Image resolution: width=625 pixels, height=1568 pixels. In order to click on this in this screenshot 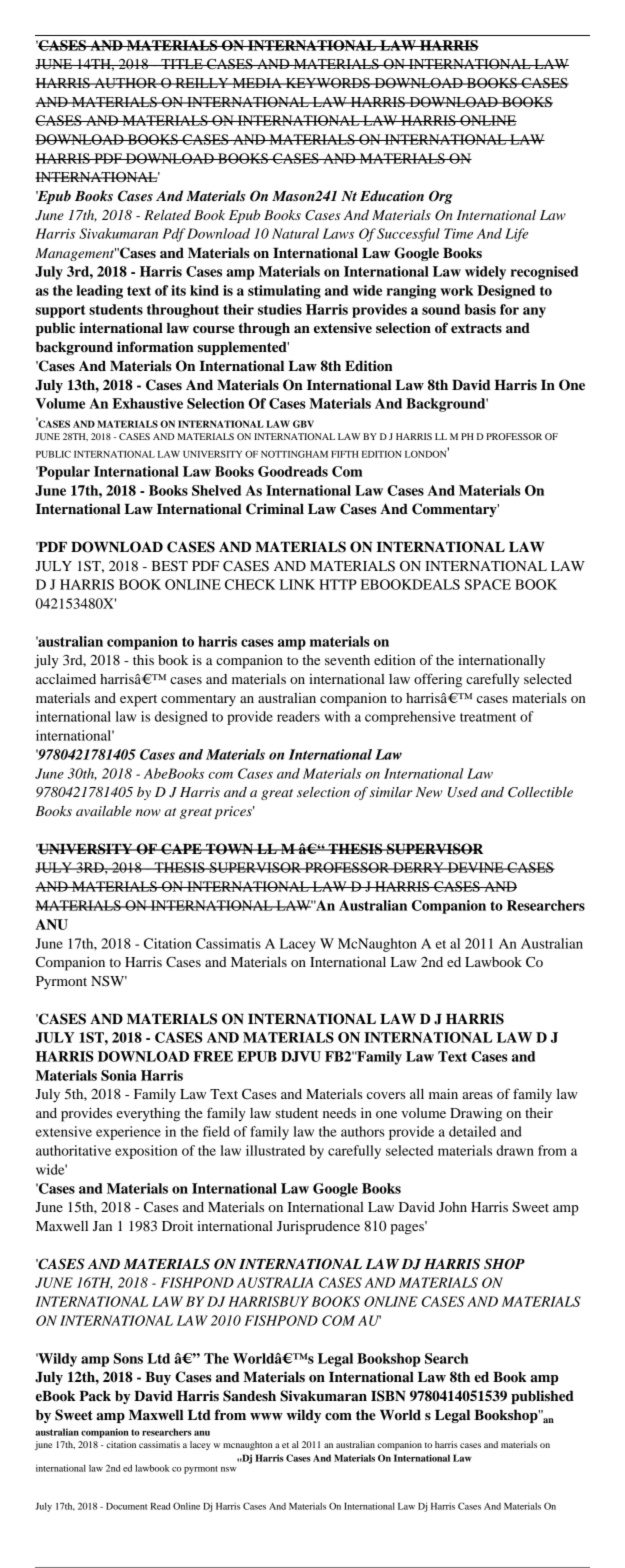, I will do `click(143, 659)`.
